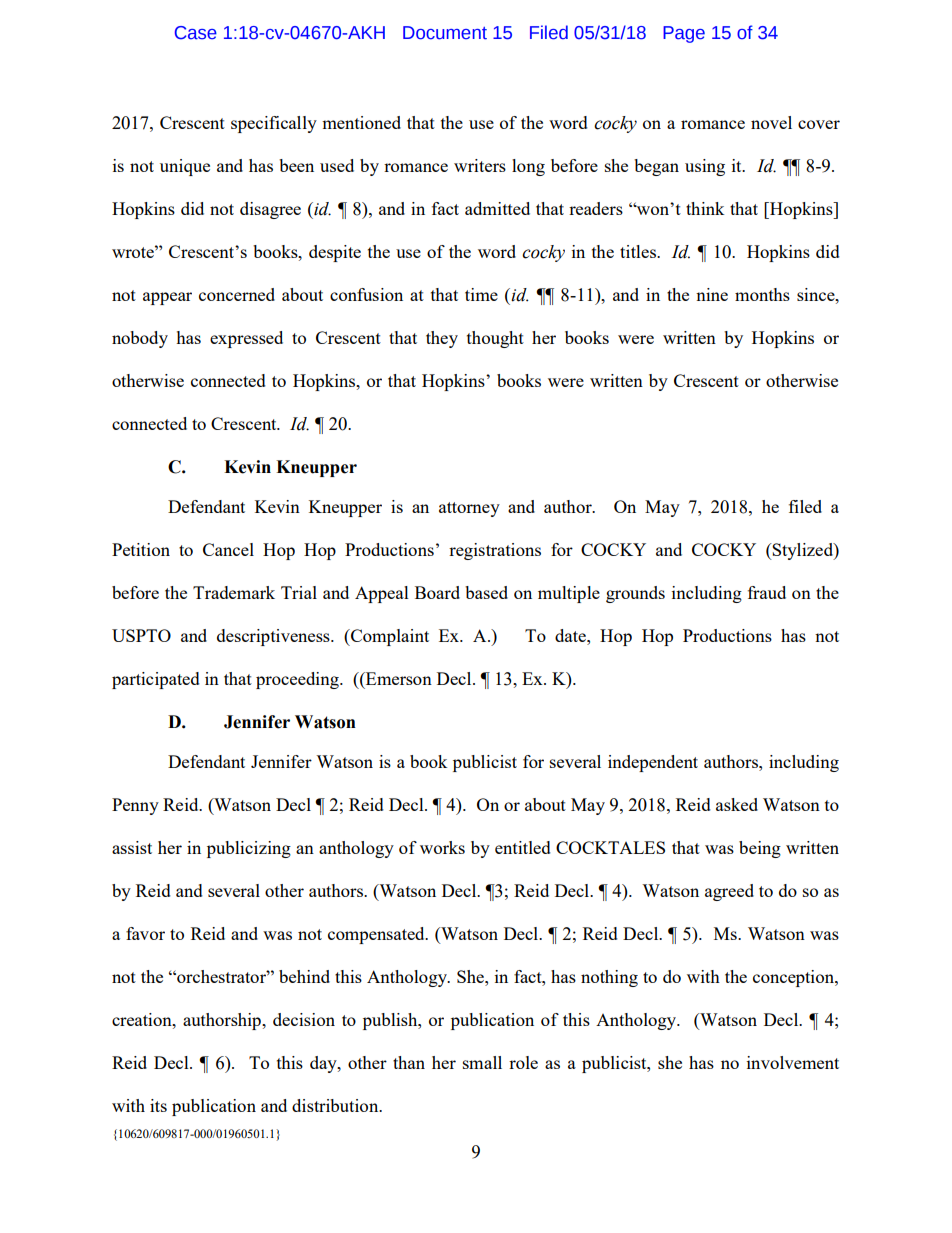 The width and height of the image is (952, 1233). What do you see at coordinates (495, 551) in the image?
I see `registrations` at bounding box center [495, 551].
